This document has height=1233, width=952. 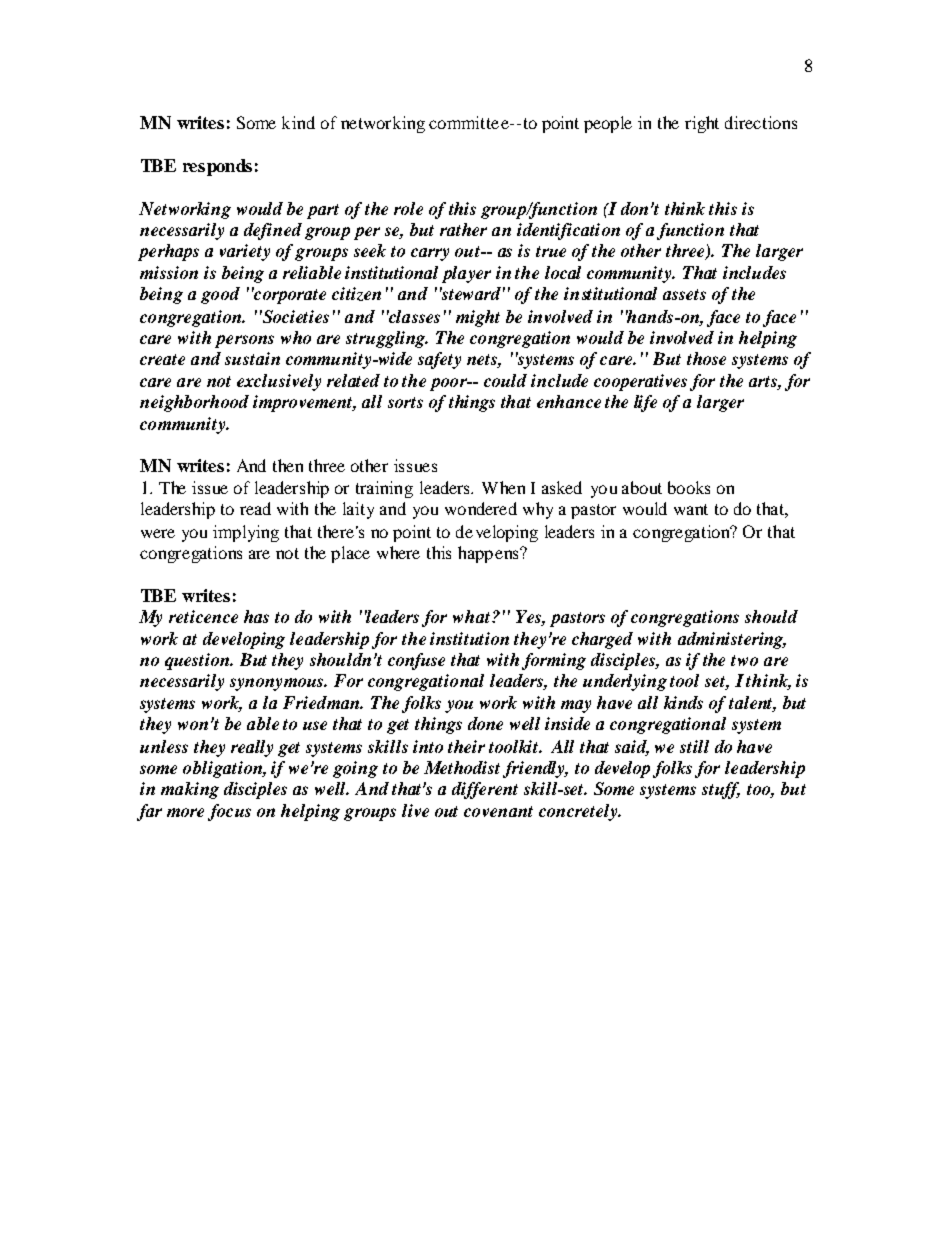 I want to click on making, so click(x=190, y=790).
